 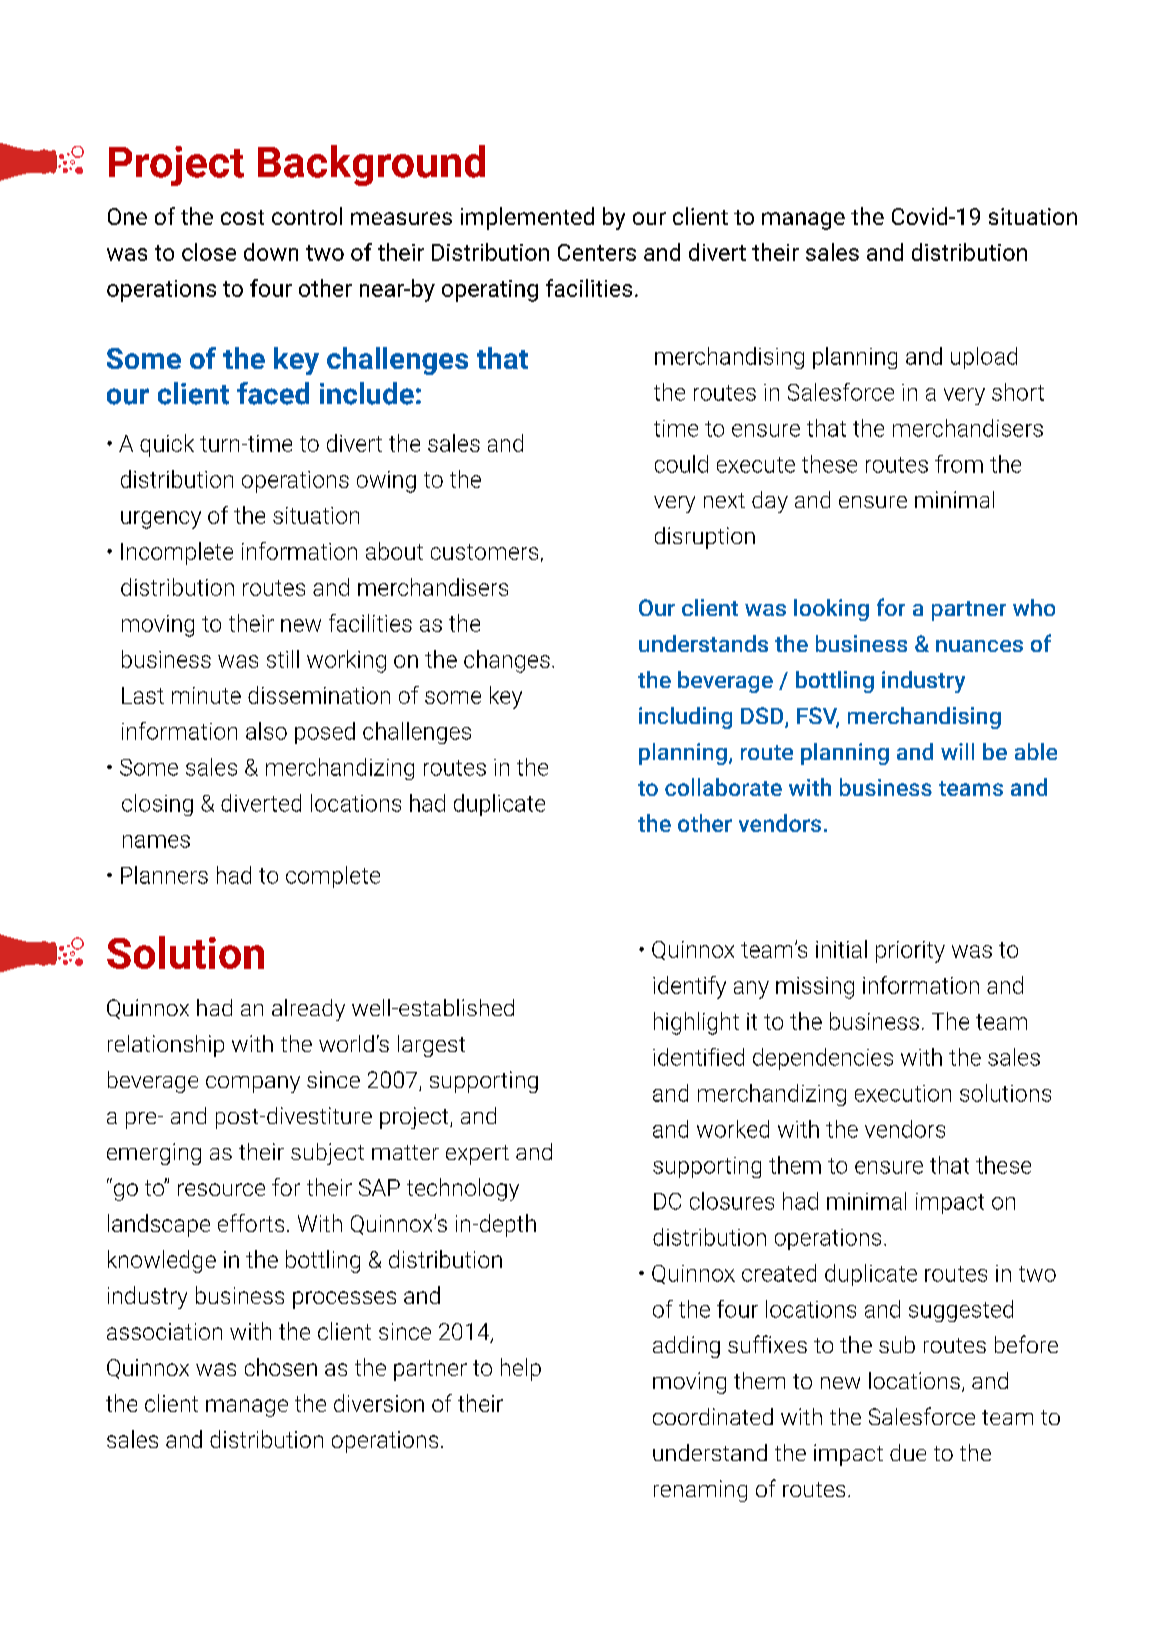 I want to click on implemented, so click(x=527, y=218).
